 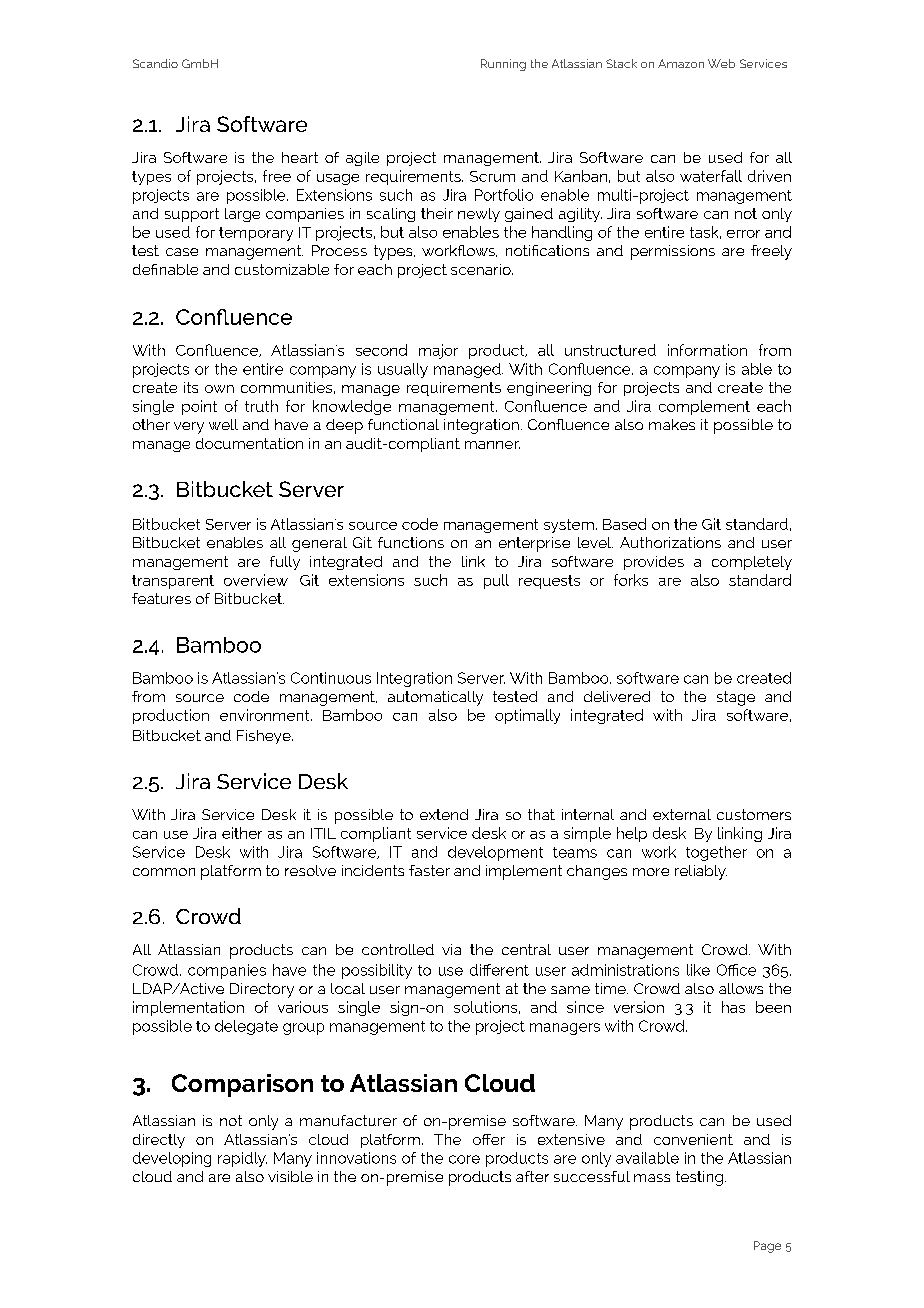 What do you see at coordinates (681, 63) in the document?
I see `Amazon` at bounding box center [681, 63].
